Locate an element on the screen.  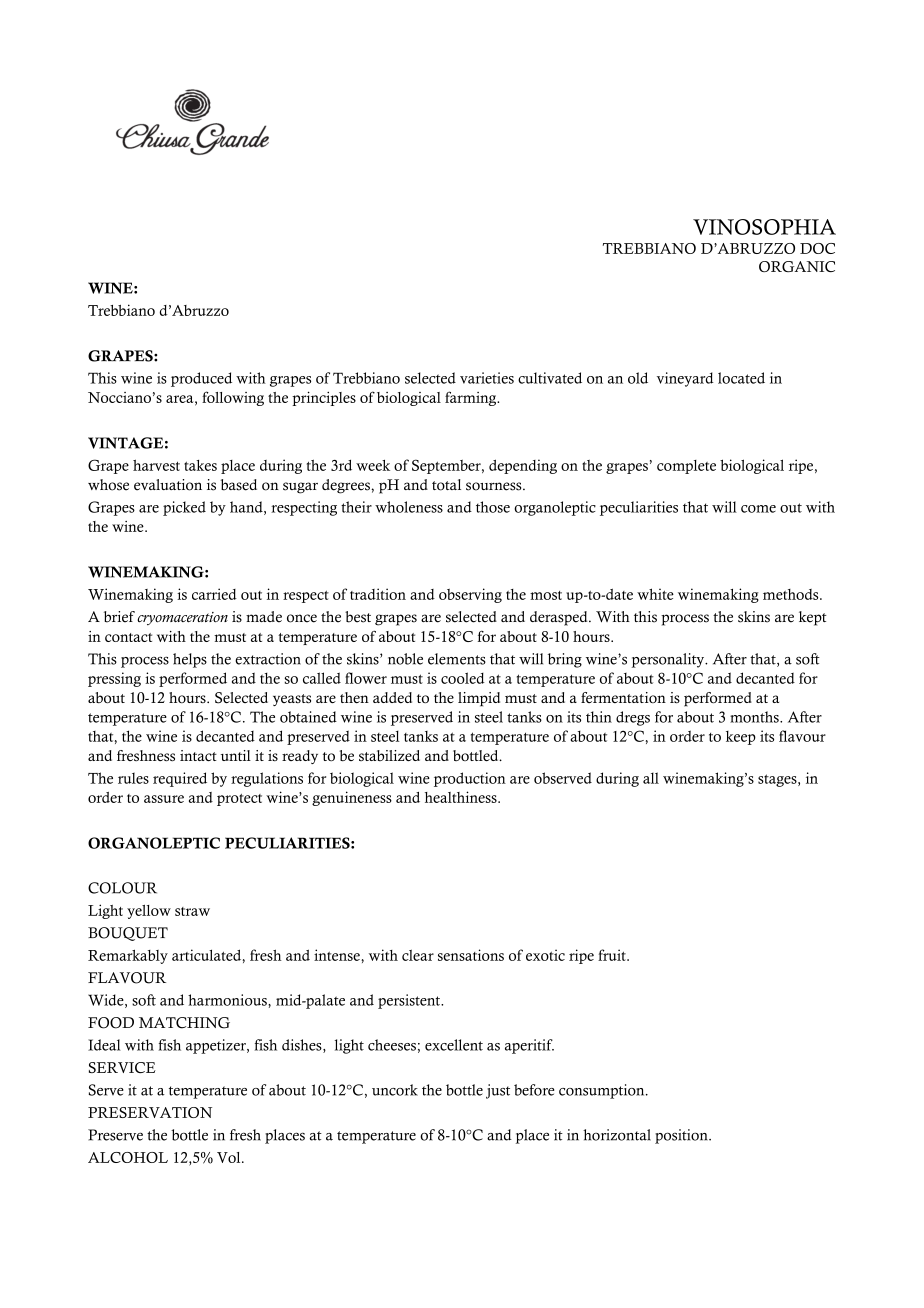
assure is located at coordinates (164, 799).
